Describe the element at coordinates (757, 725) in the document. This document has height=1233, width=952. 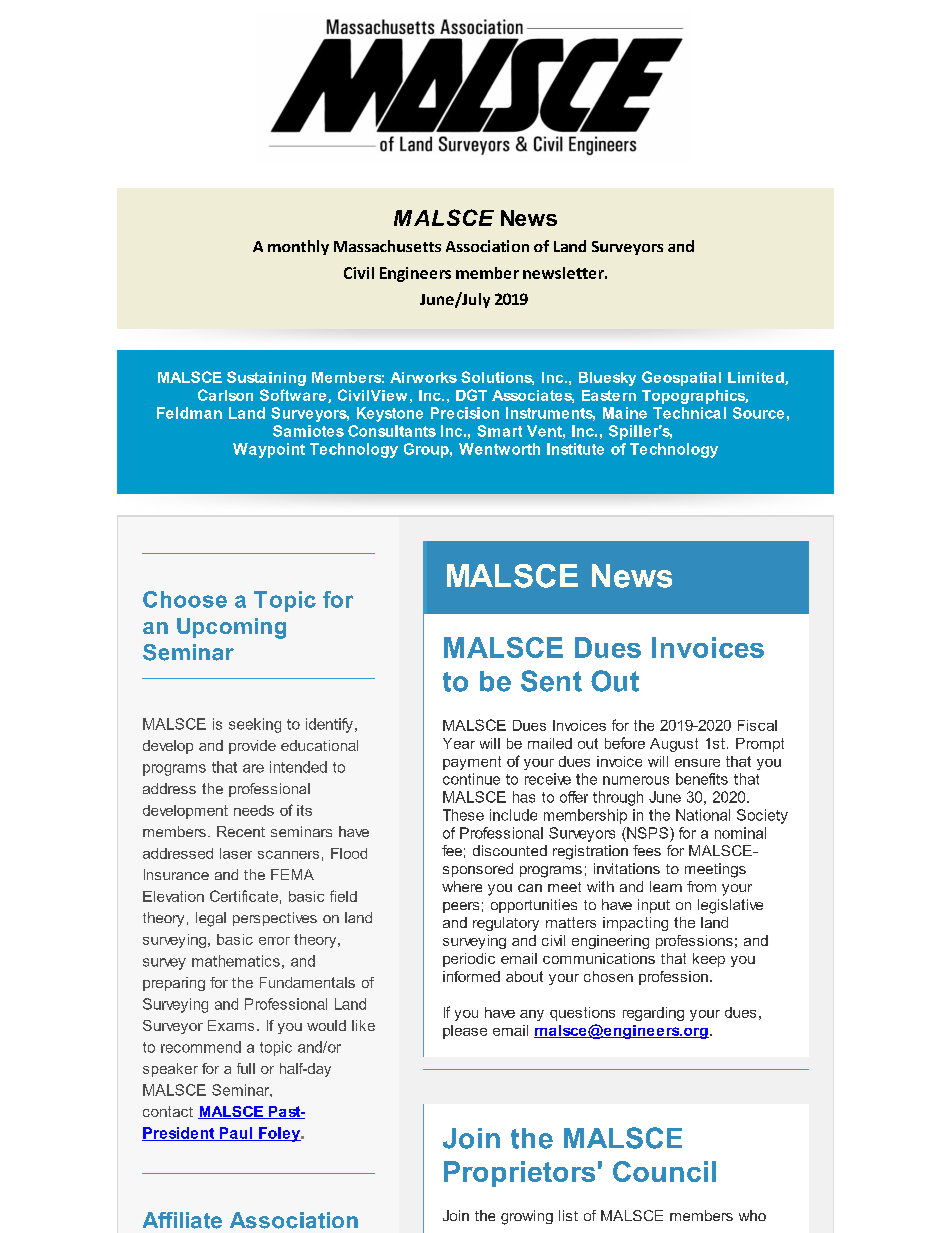
I see `Fiscal` at that location.
